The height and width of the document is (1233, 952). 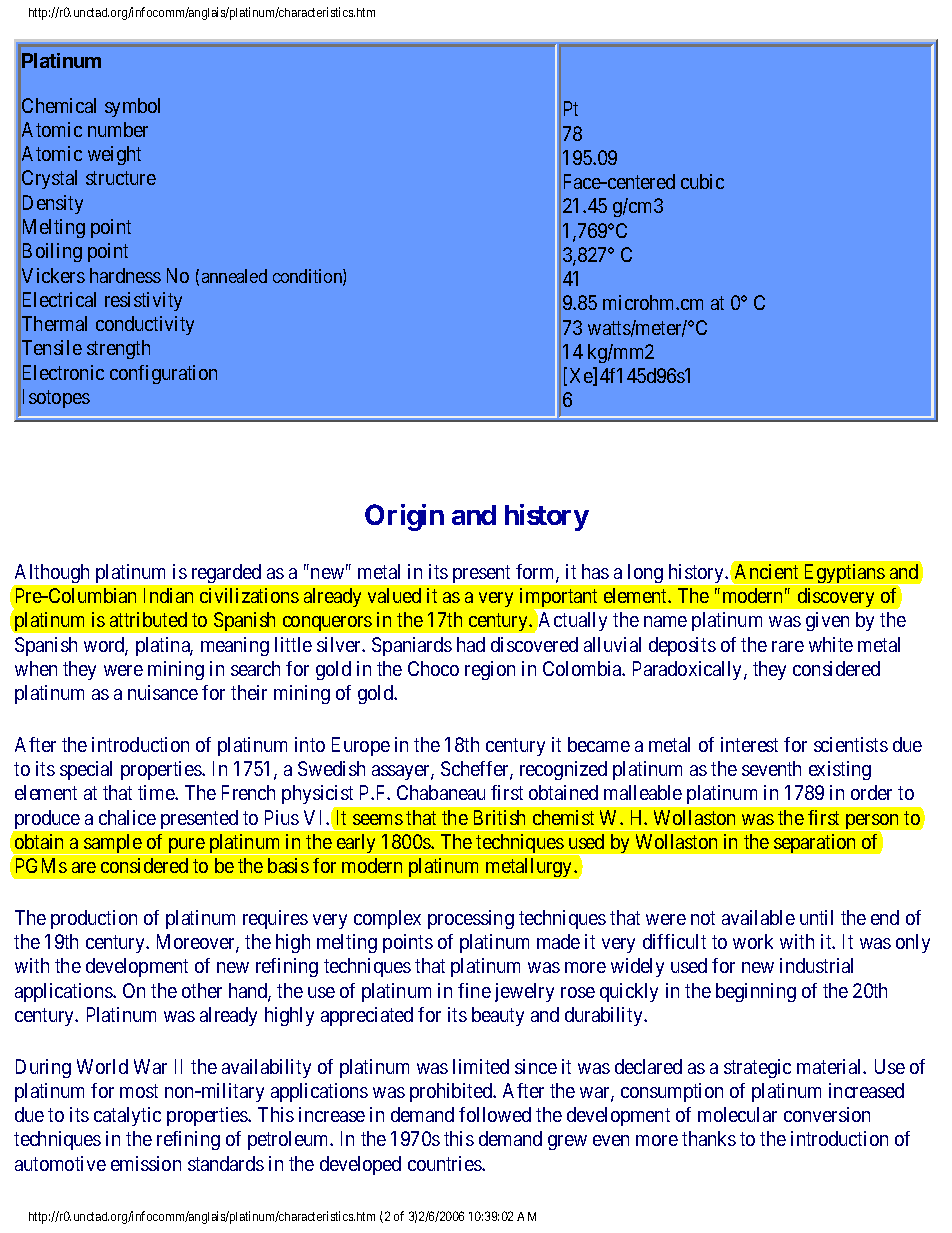 What do you see at coordinates (495, 1114) in the document?
I see `followed` at bounding box center [495, 1114].
